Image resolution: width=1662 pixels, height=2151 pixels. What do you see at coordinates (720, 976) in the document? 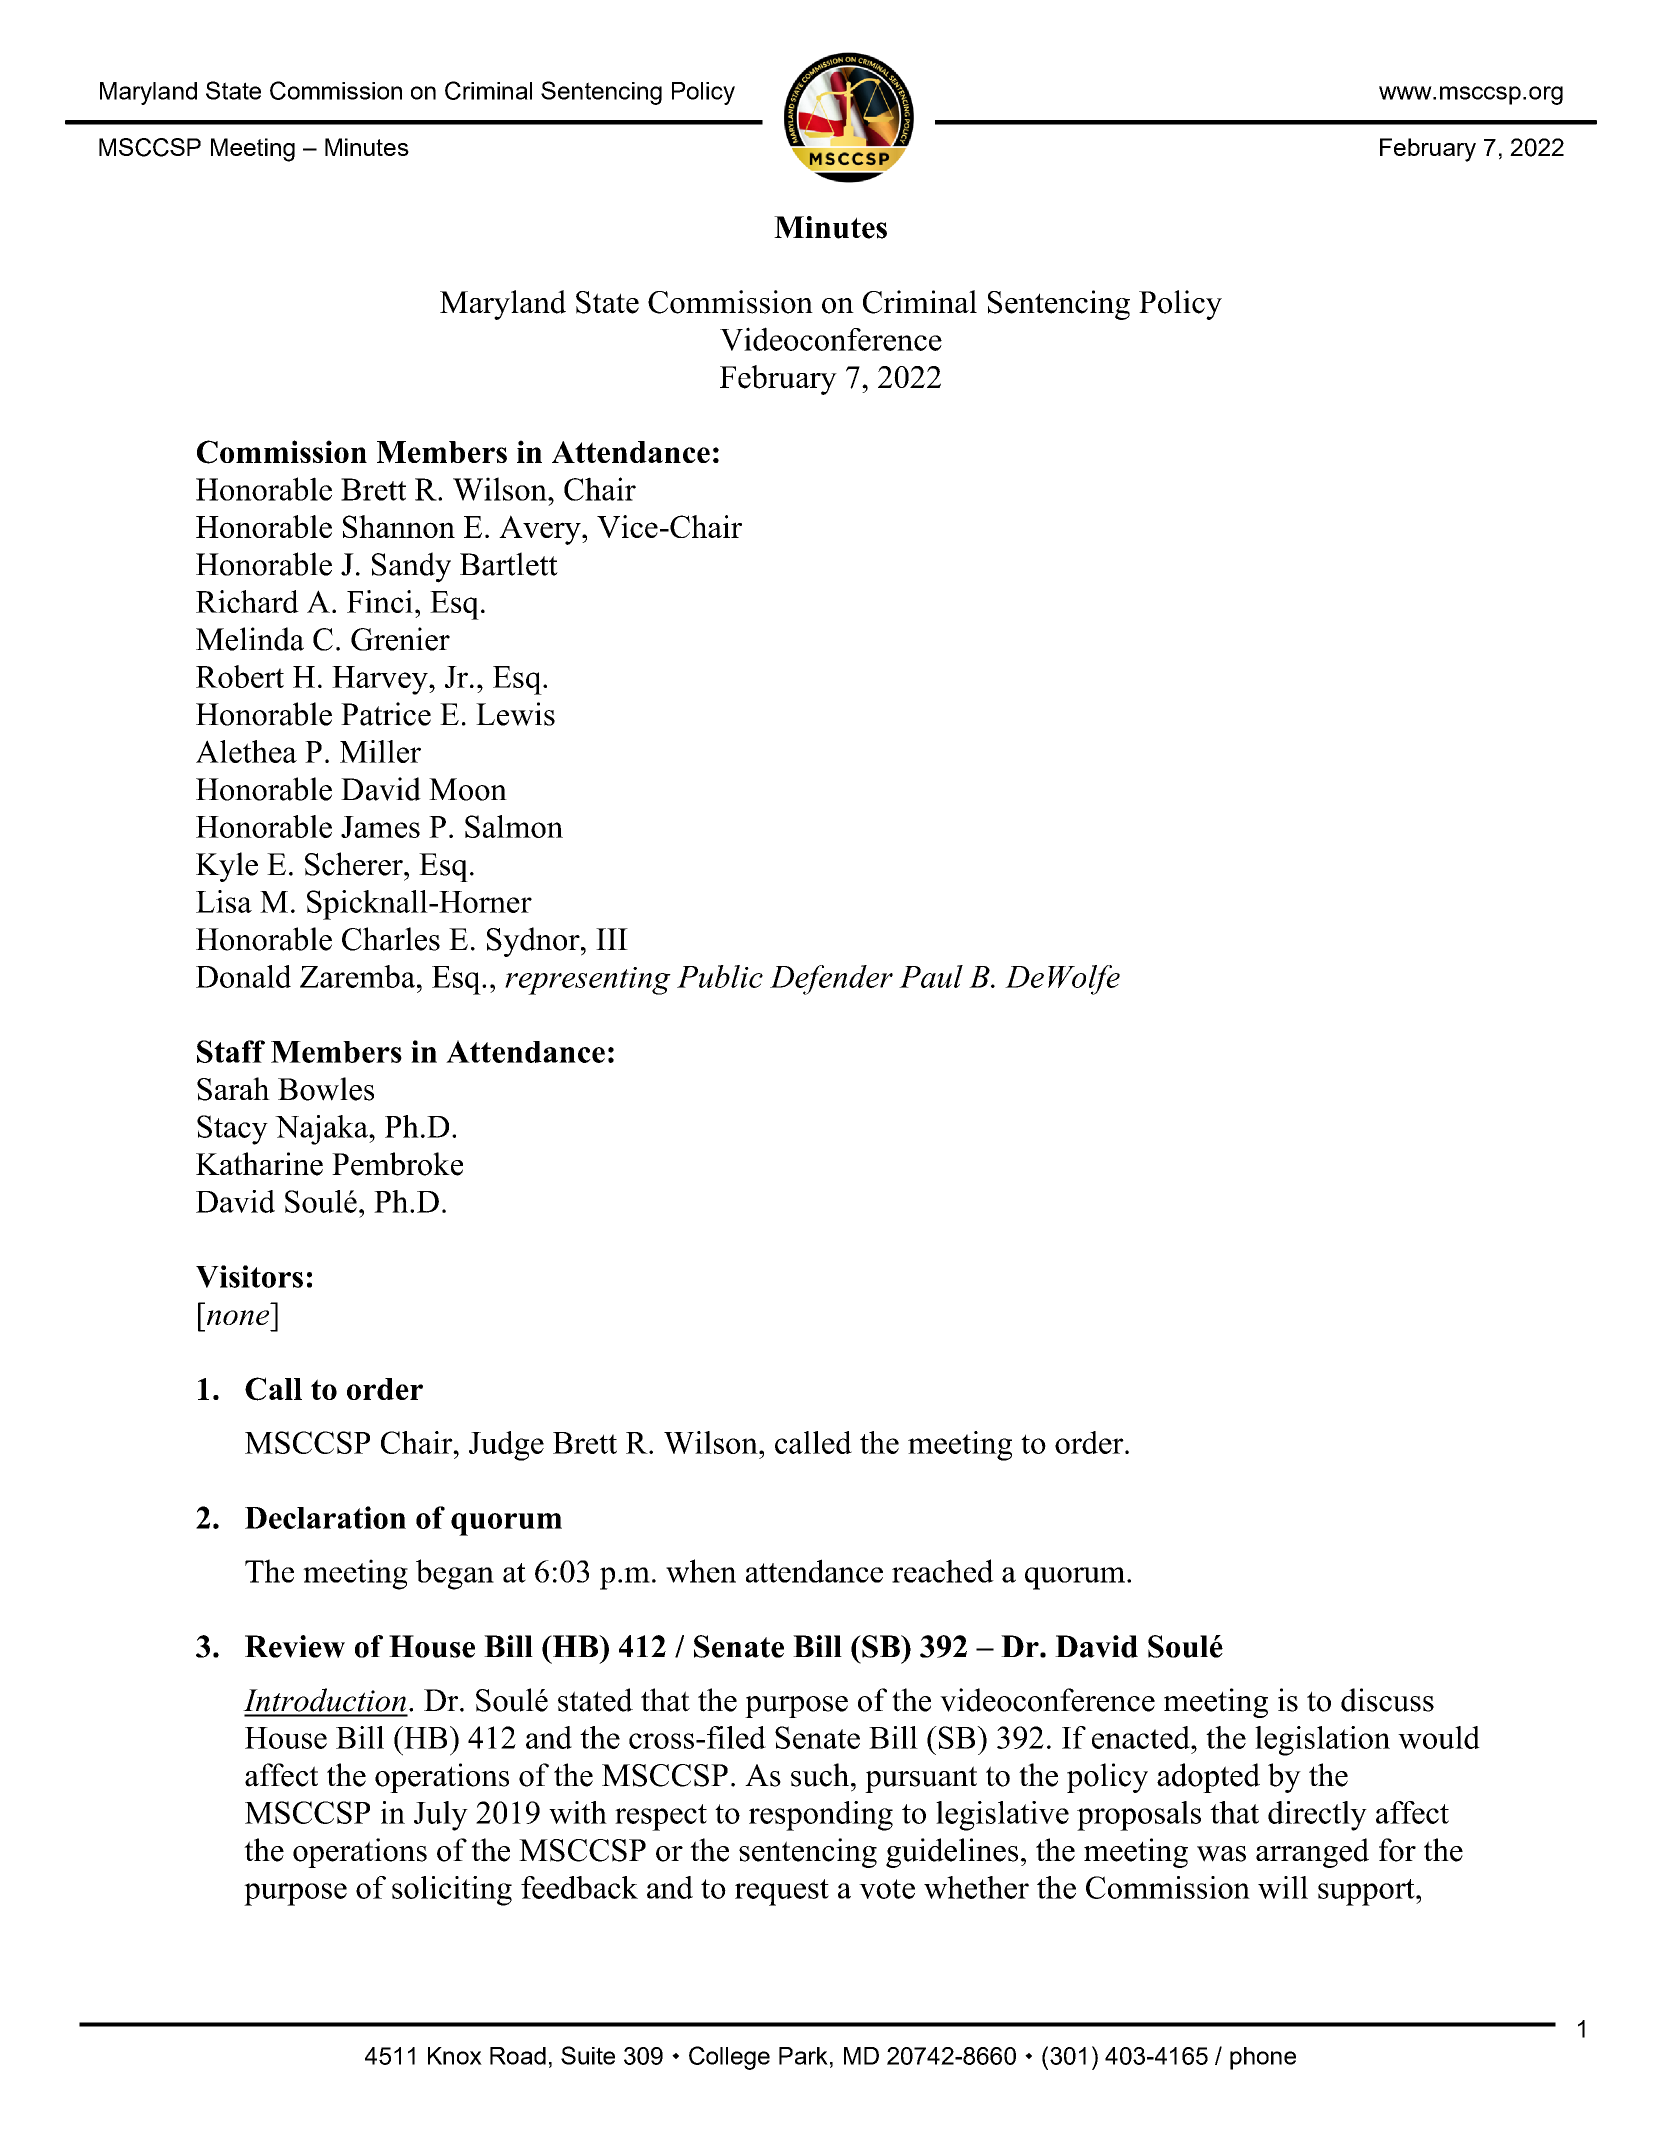
I see `Public` at bounding box center [720, 976].
